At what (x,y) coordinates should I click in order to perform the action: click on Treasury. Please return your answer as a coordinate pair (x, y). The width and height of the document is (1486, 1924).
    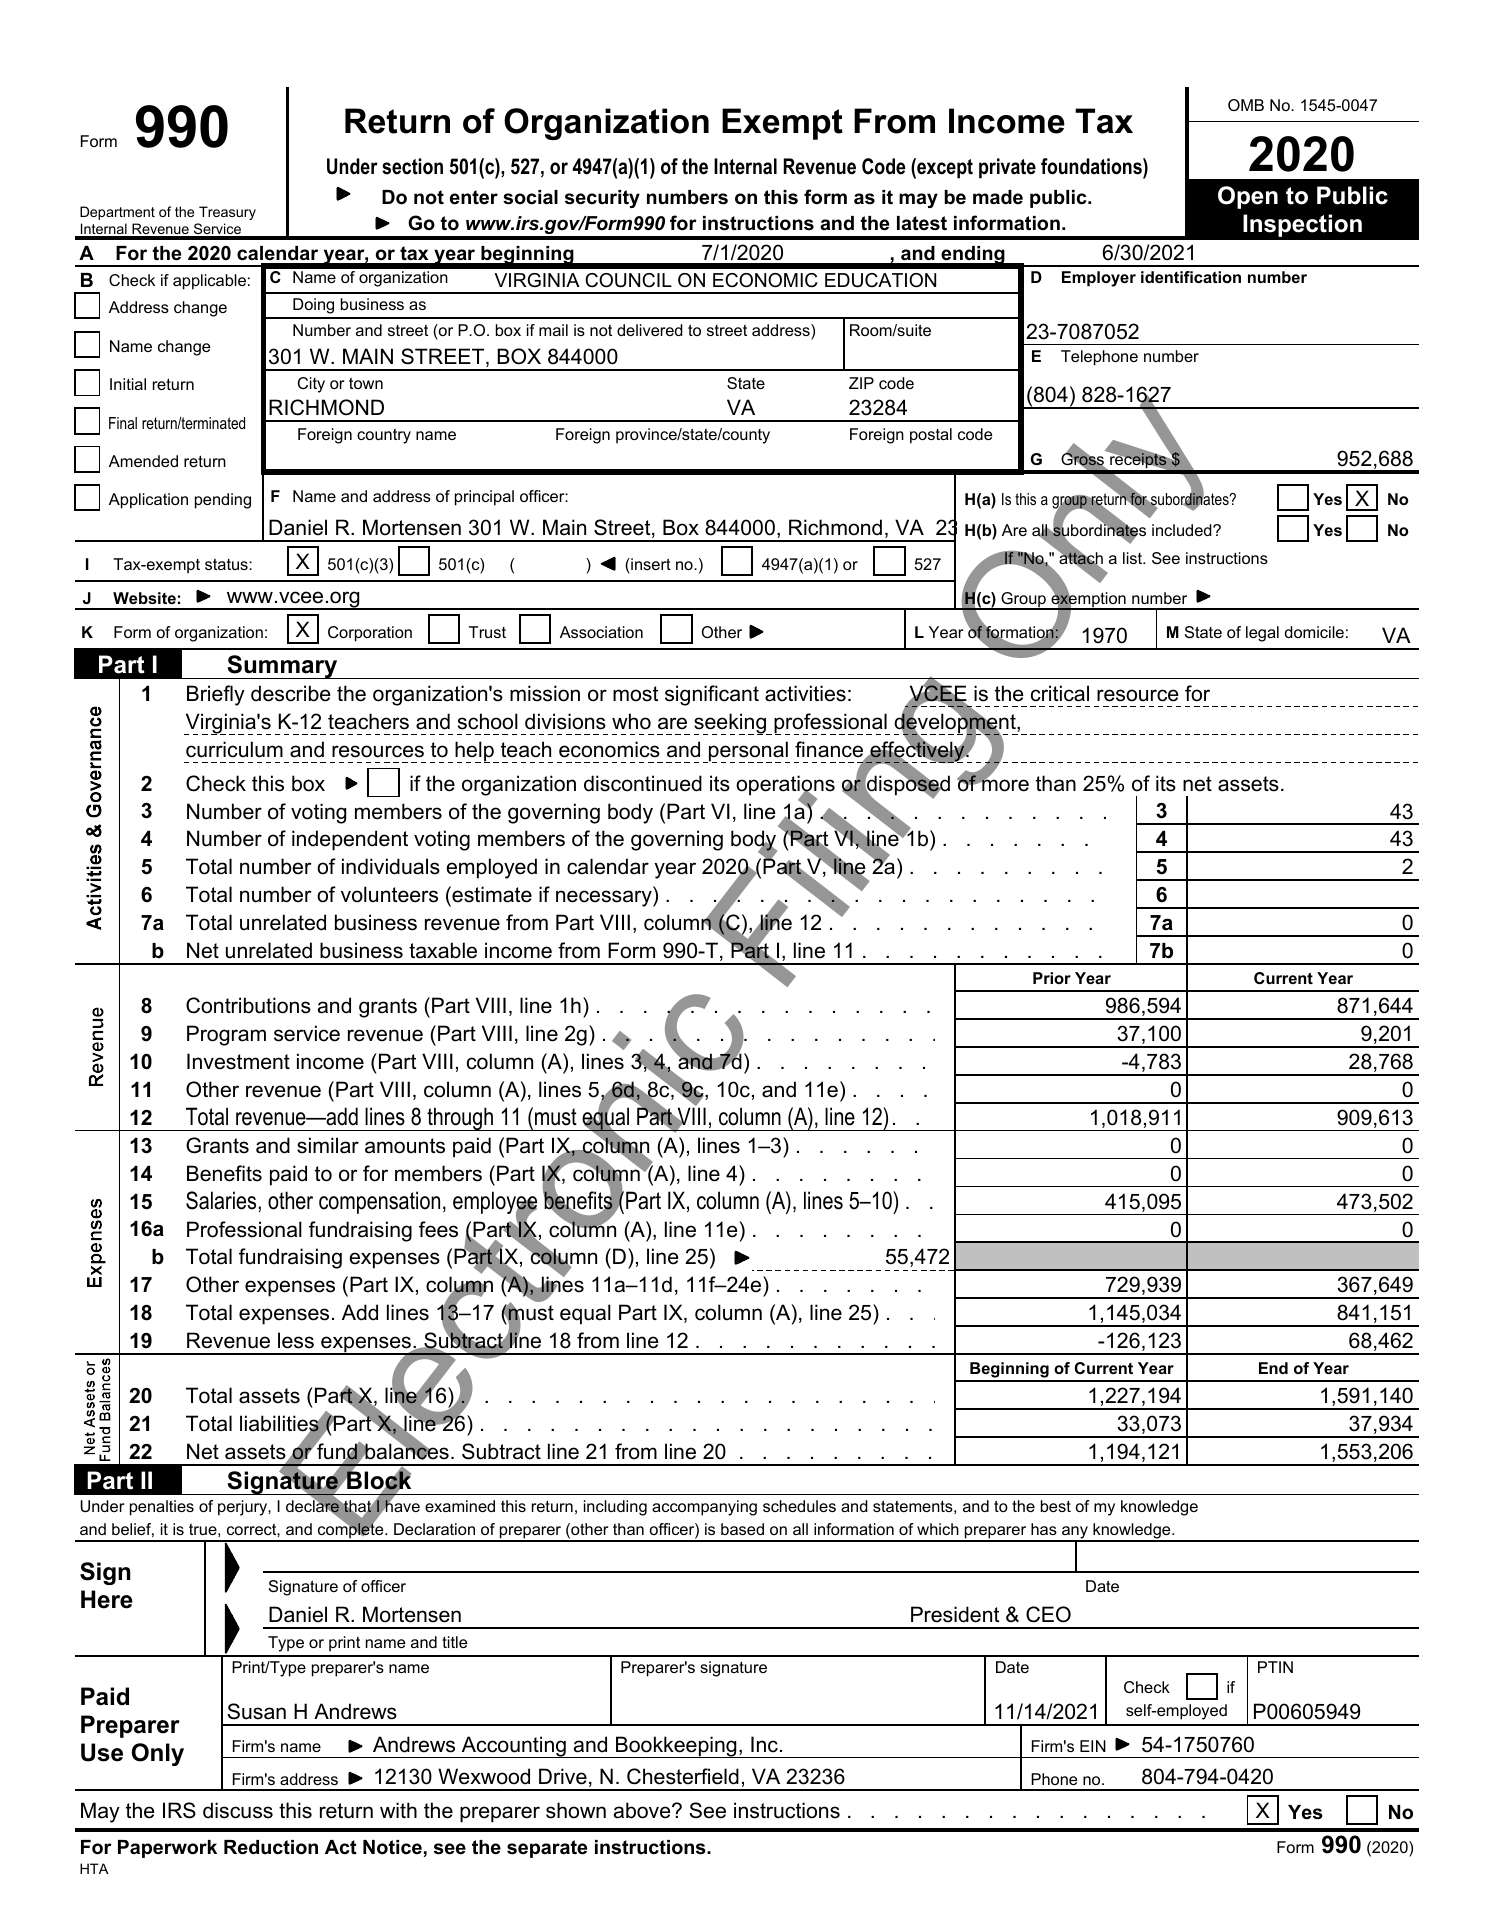
    Looking at the image, I should click on (227, 213).
